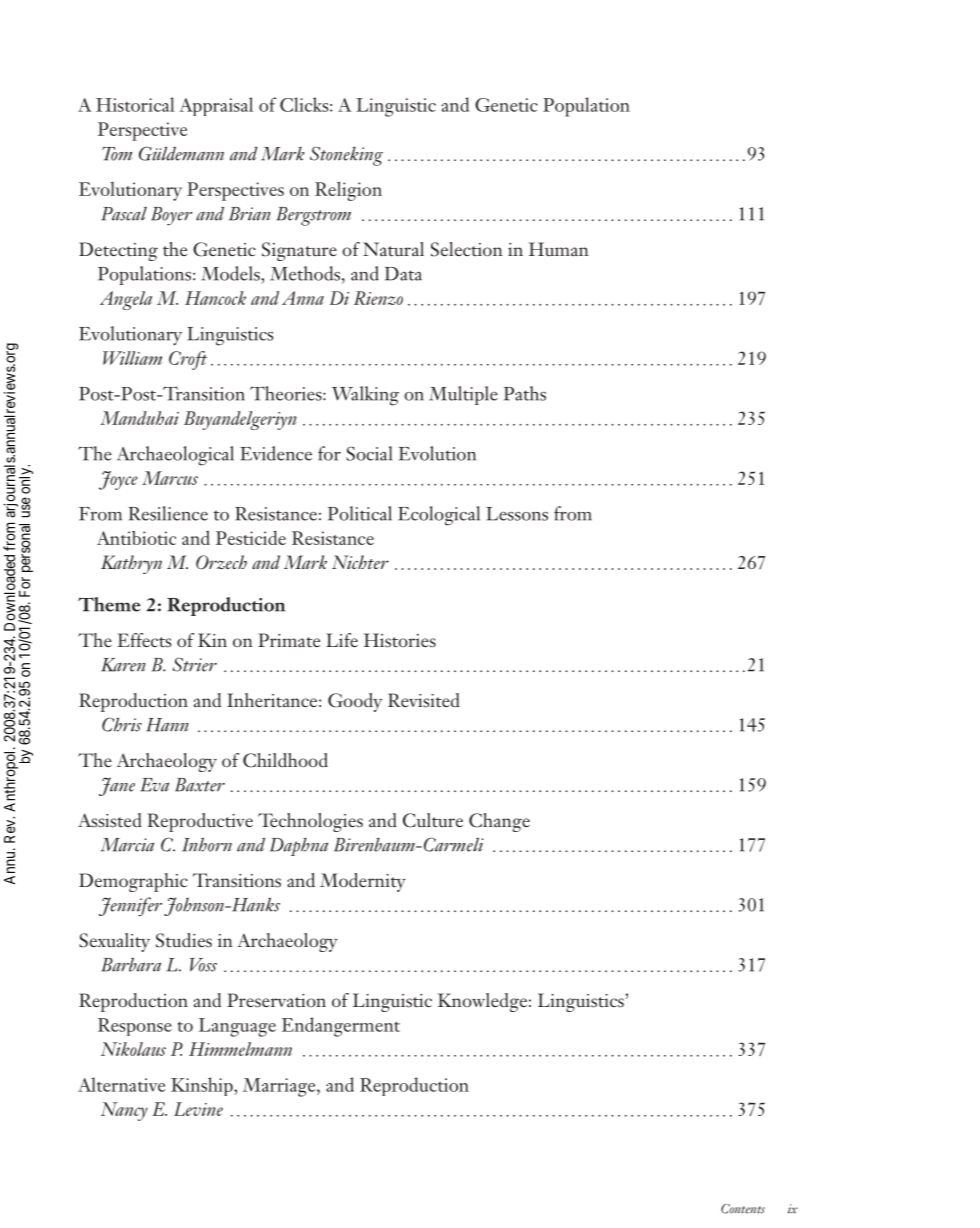 The width and height of the screenshot is (980, 1228). What do you see at coordinates (144, 640) in the screenshot?
I see `Effects` at bounding box center [144, 640].
